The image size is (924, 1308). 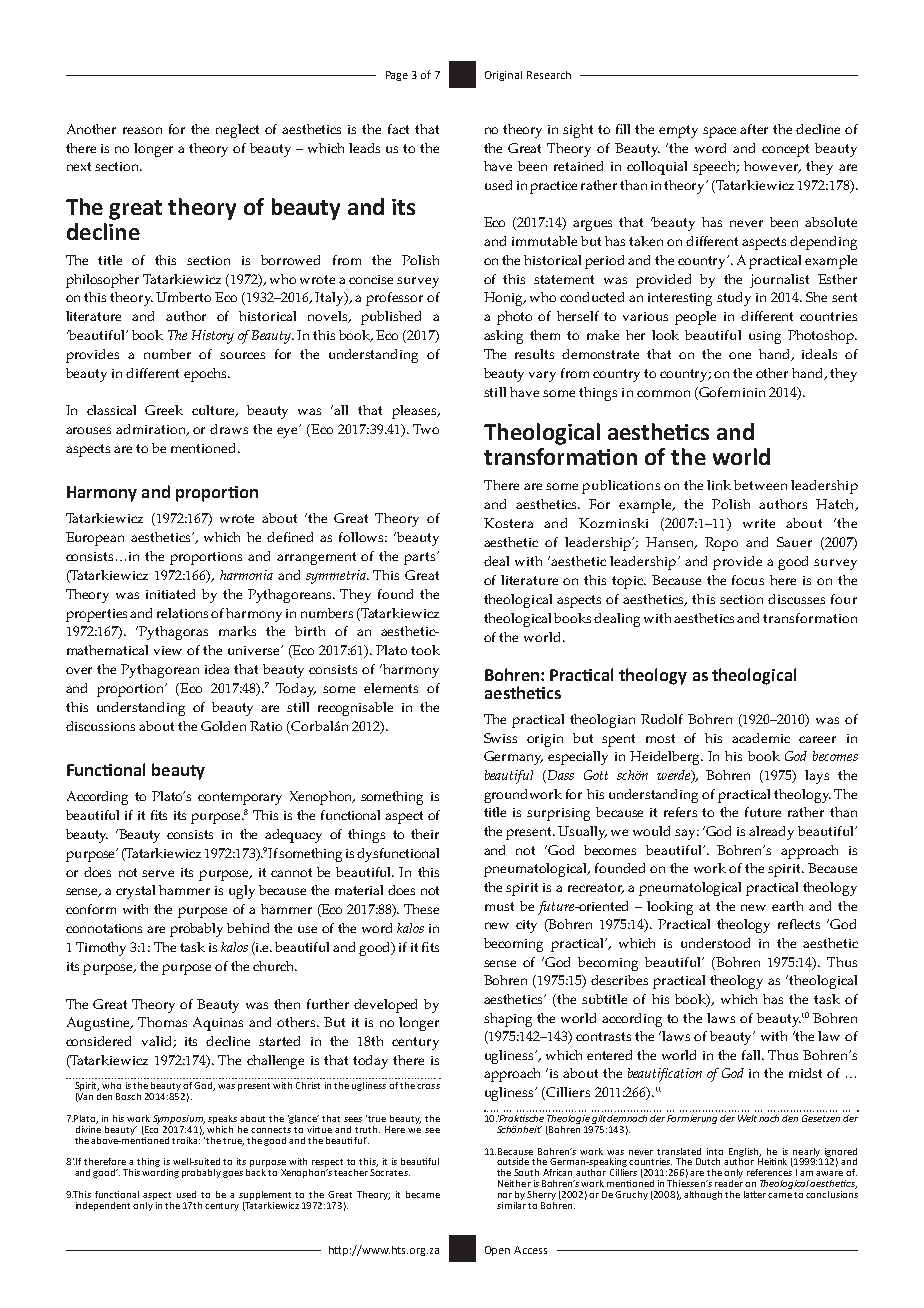 What do you see at coordinates (104, 928) in the image?
I see `connotations` at bounding box center [104, 928].
